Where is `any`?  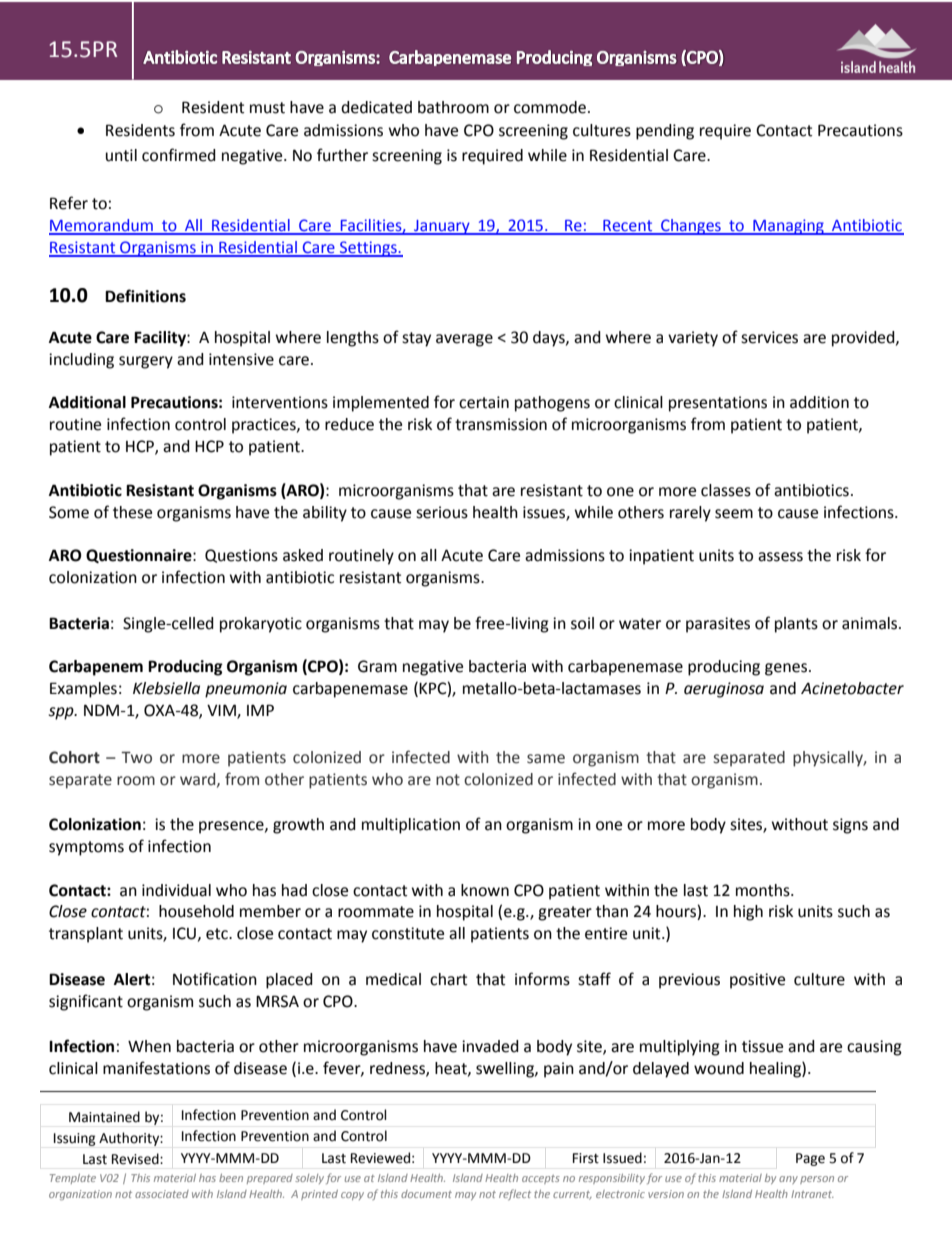 any is located at coordinates (788, 1180).
